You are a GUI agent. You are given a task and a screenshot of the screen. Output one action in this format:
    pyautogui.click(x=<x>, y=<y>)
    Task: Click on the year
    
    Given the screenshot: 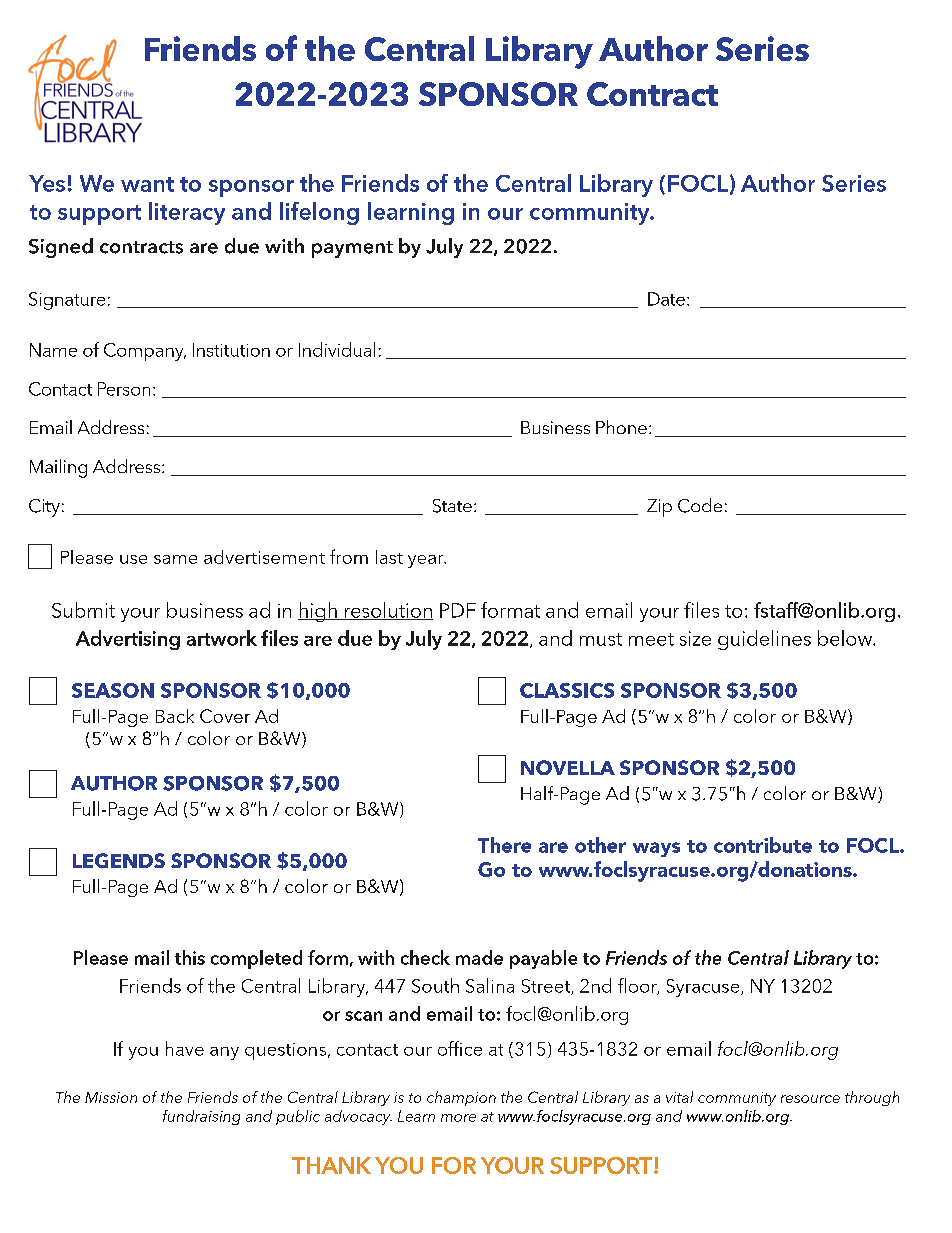 What is the action you would take?
    pyautogui.click(x=427, y=561)
